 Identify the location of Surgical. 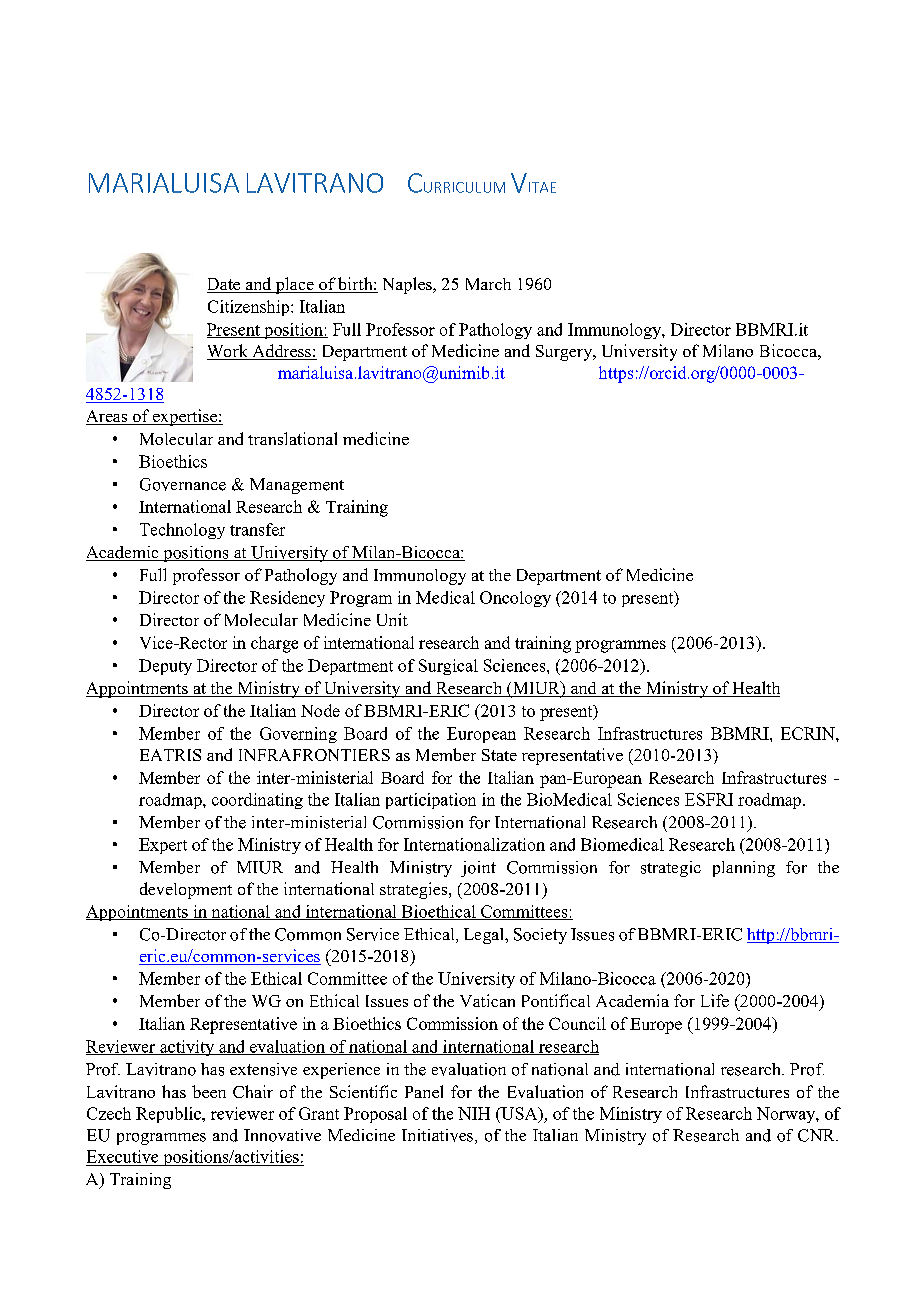
(448, 667).
